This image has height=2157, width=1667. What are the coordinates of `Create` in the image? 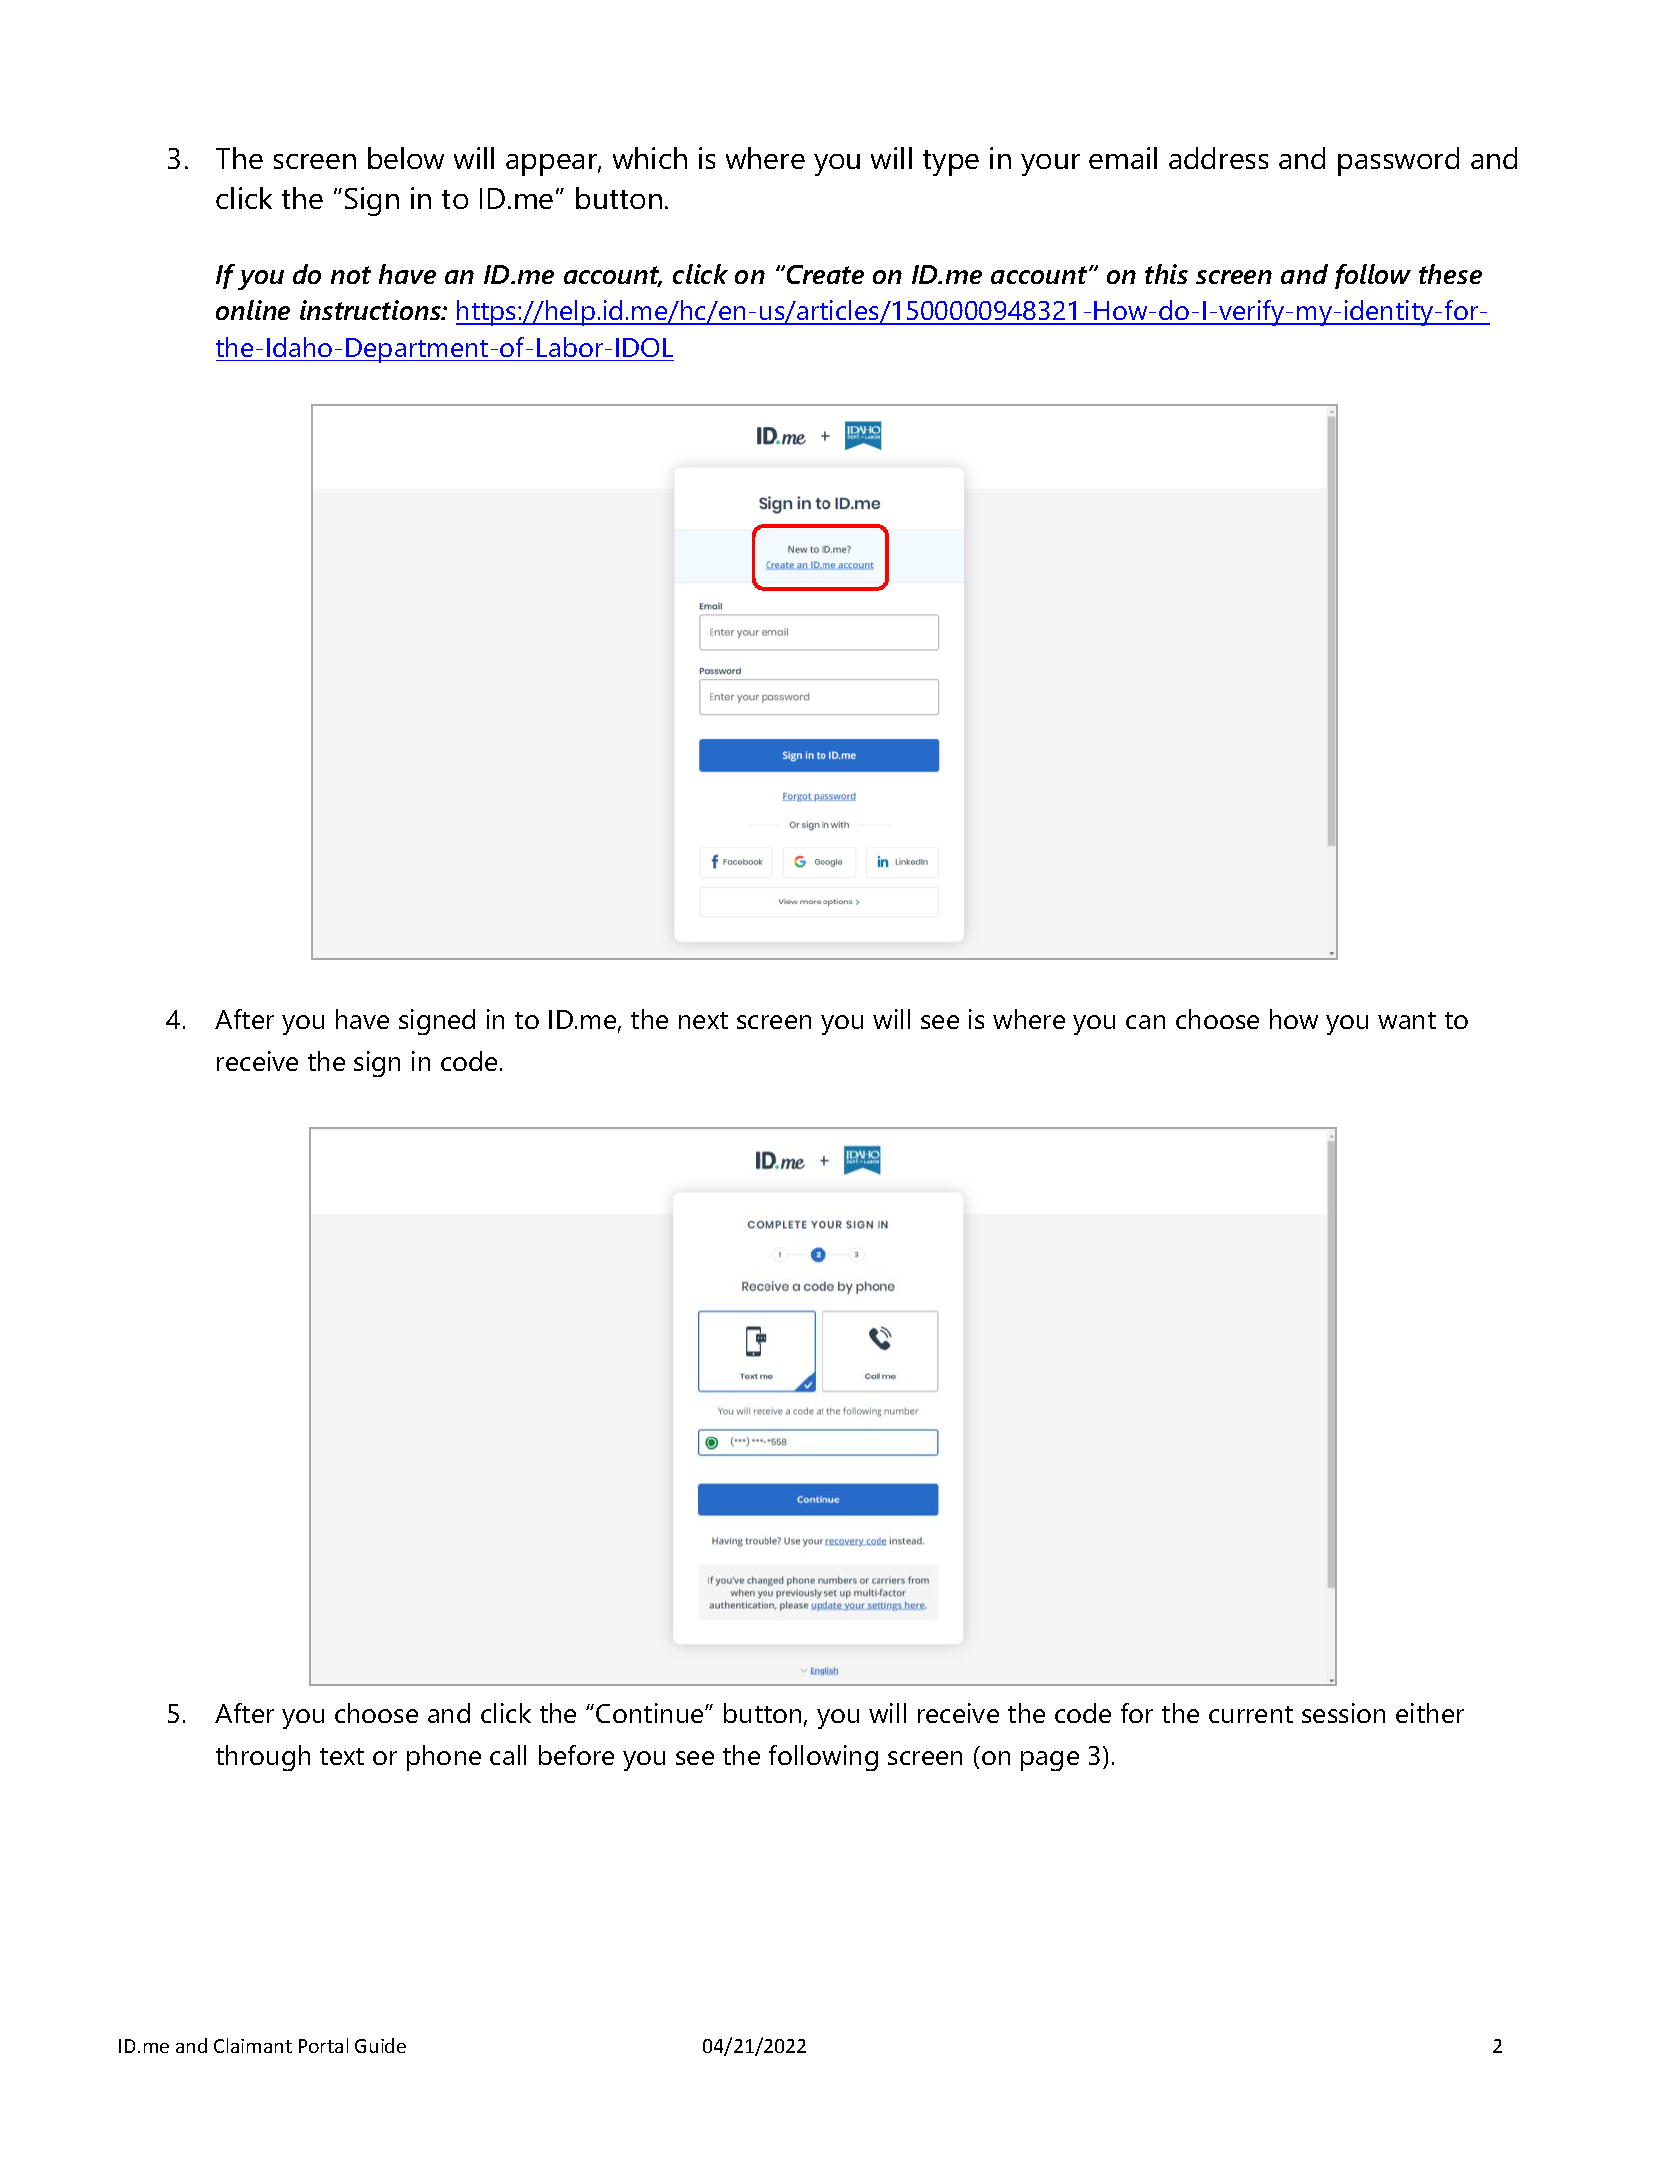 It's located at (824, 274).
